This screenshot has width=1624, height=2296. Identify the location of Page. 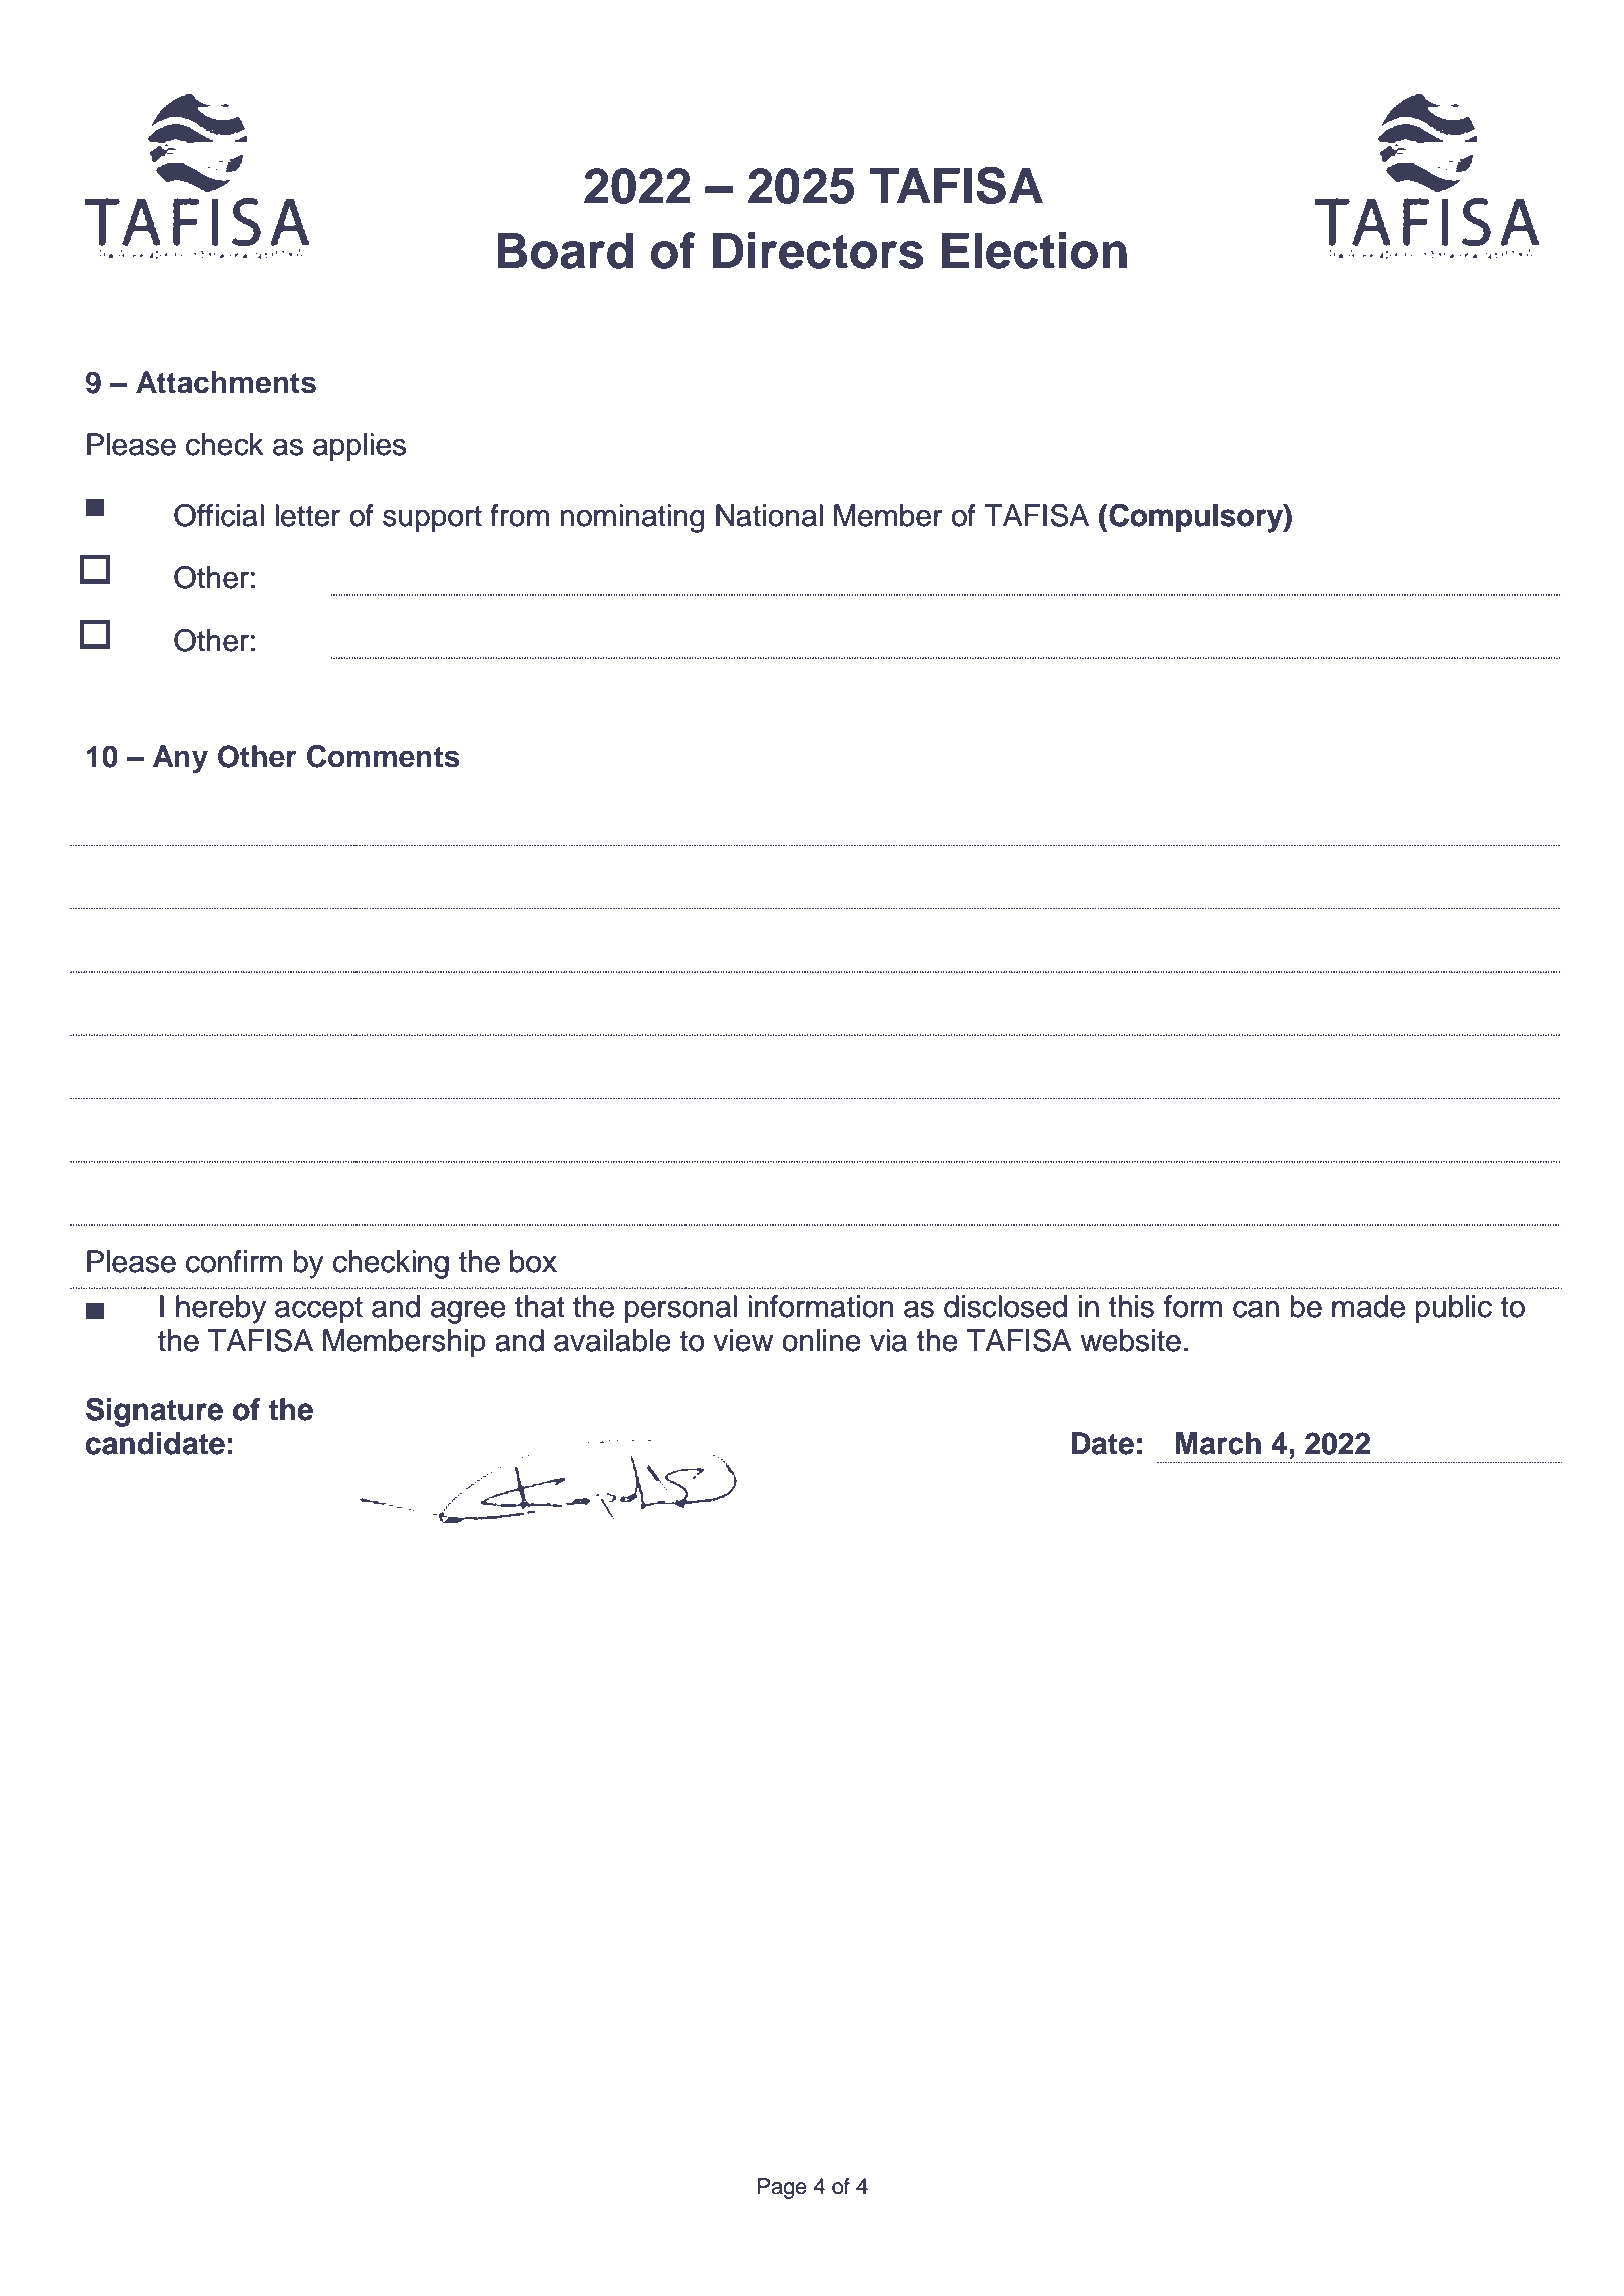
(782, 2188).
